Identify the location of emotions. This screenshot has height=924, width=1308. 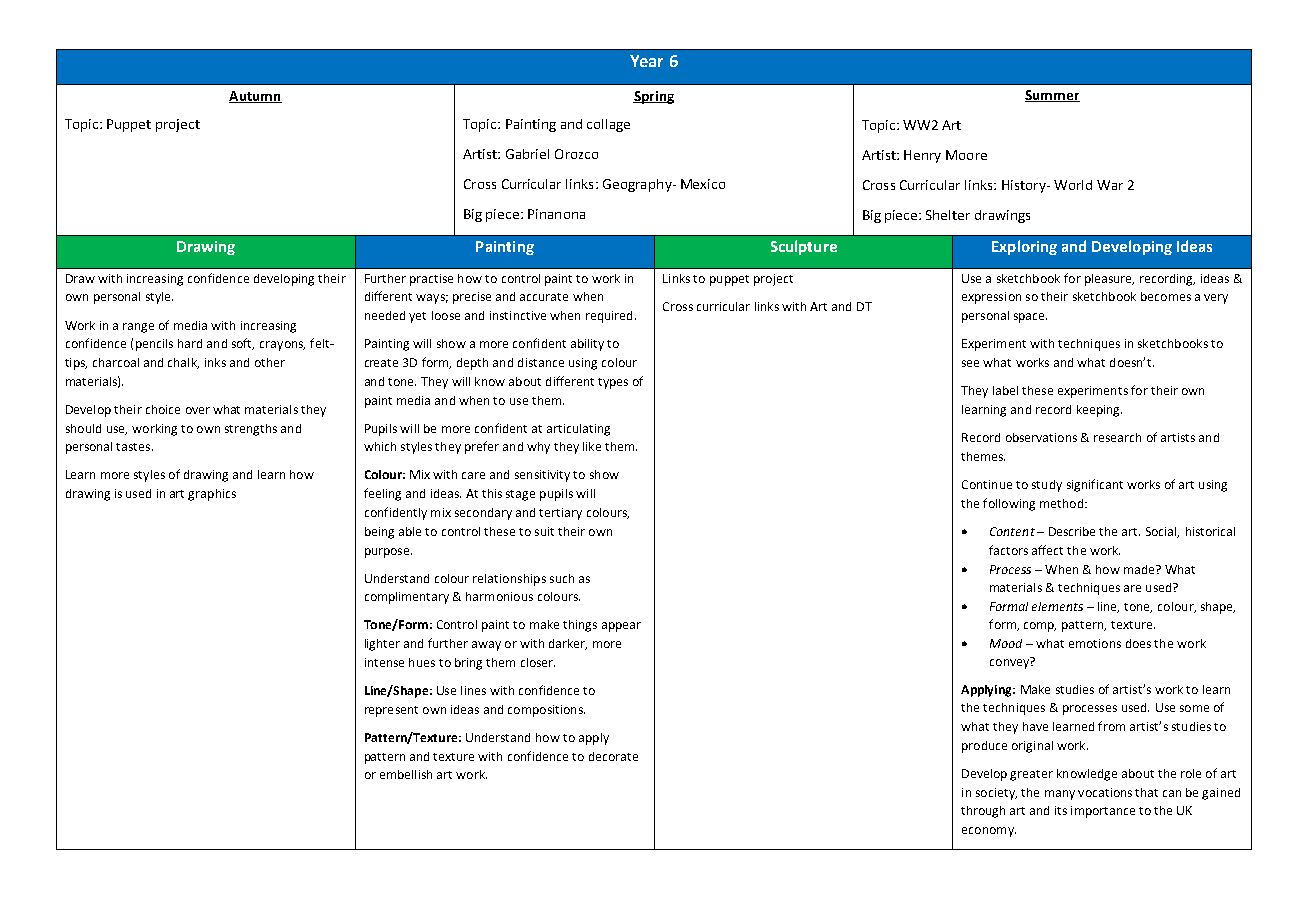
(1095, 643).
